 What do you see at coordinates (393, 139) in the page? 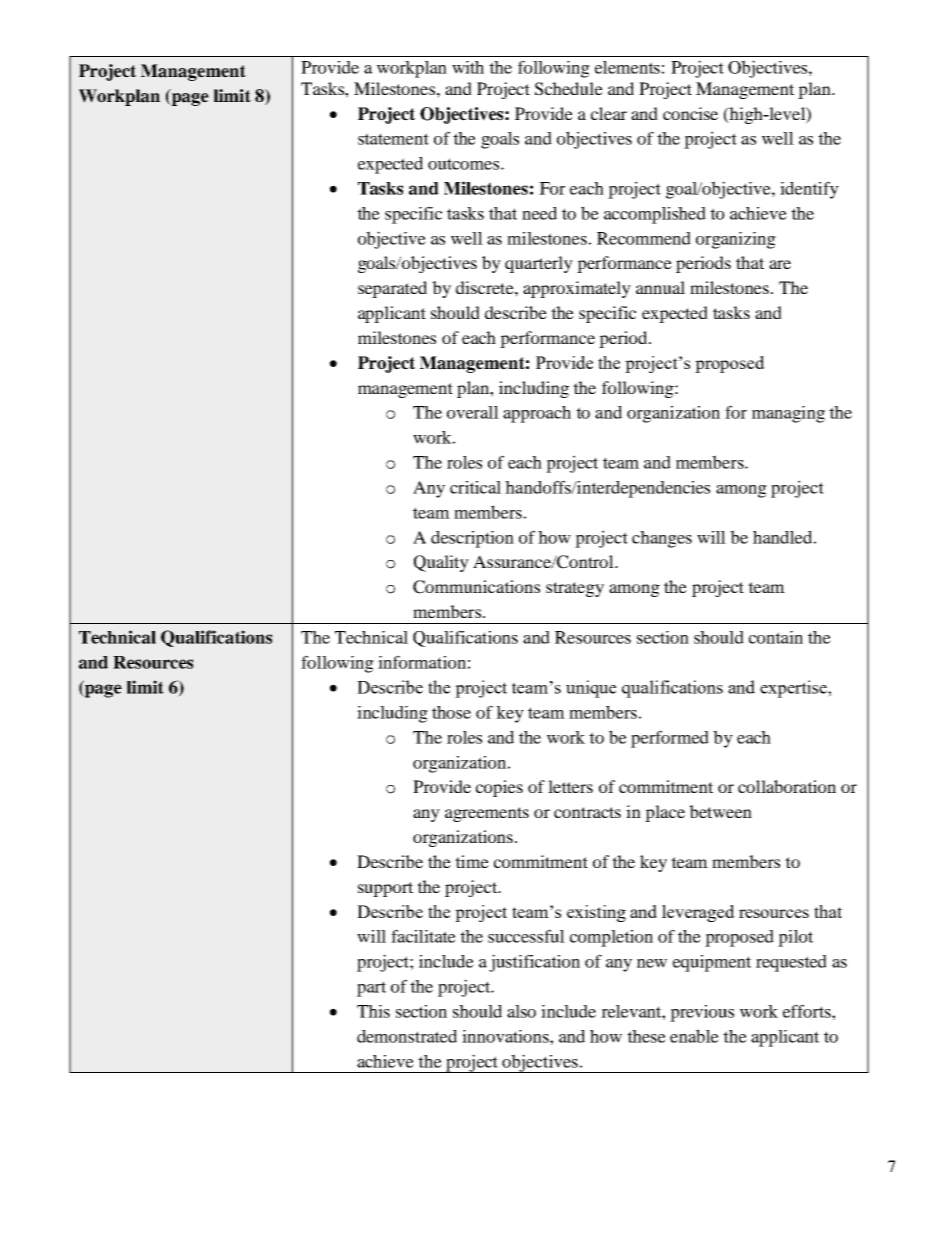
I see `statement` at bounding box center [393, 139].
